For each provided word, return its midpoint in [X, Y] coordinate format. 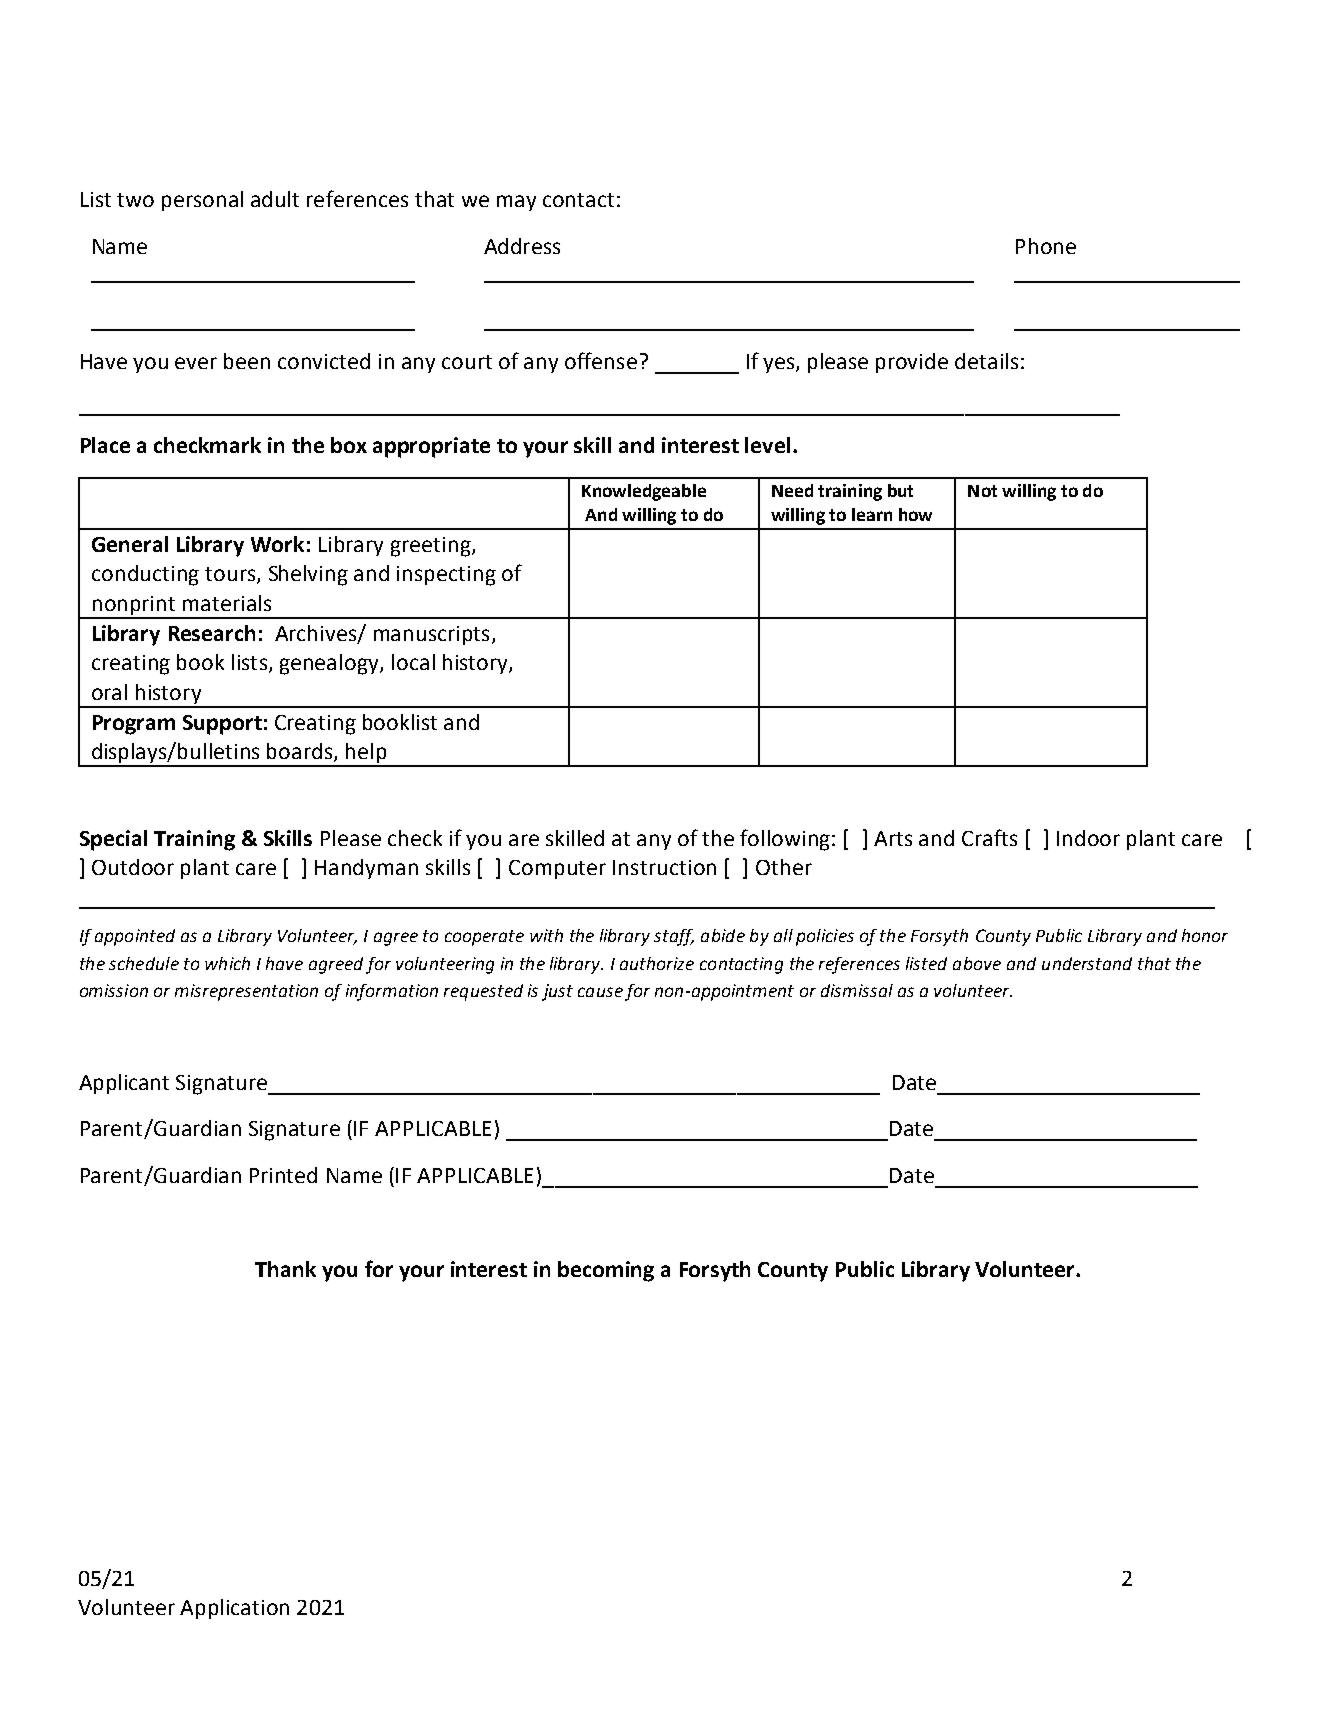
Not [982, 491]
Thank [285, 1269]
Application [234, 1609]
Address [522, 246]
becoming [606, 1271]
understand [1087, 963]
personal [202, 201]
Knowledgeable [644, 492]
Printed [283, 1175]
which [227, 963]
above [977, 963]
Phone [1046, 246]
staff [674, 937]
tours [231, 575]
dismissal [857, 990]
